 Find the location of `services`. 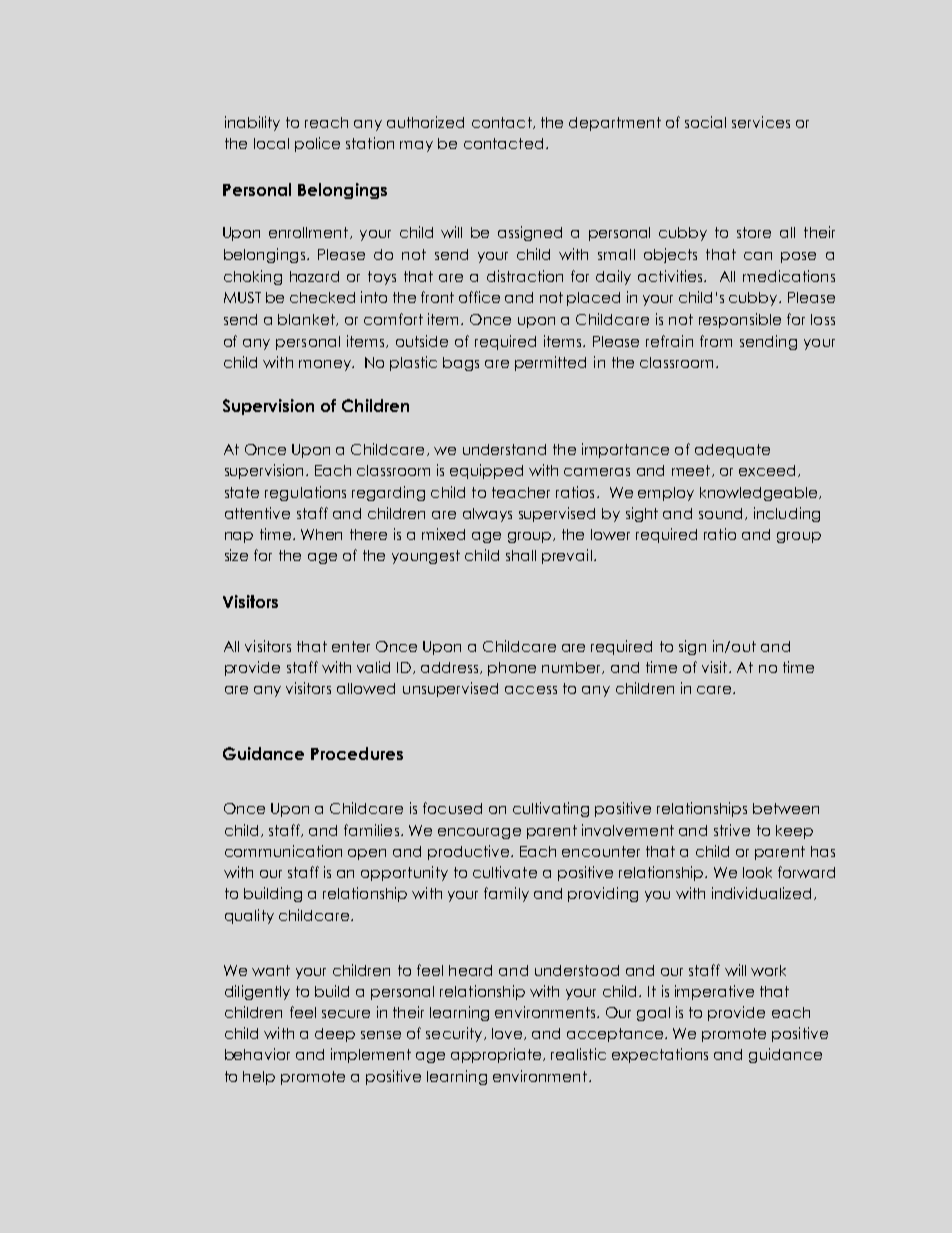

services is located at coordinates (761, 122).
